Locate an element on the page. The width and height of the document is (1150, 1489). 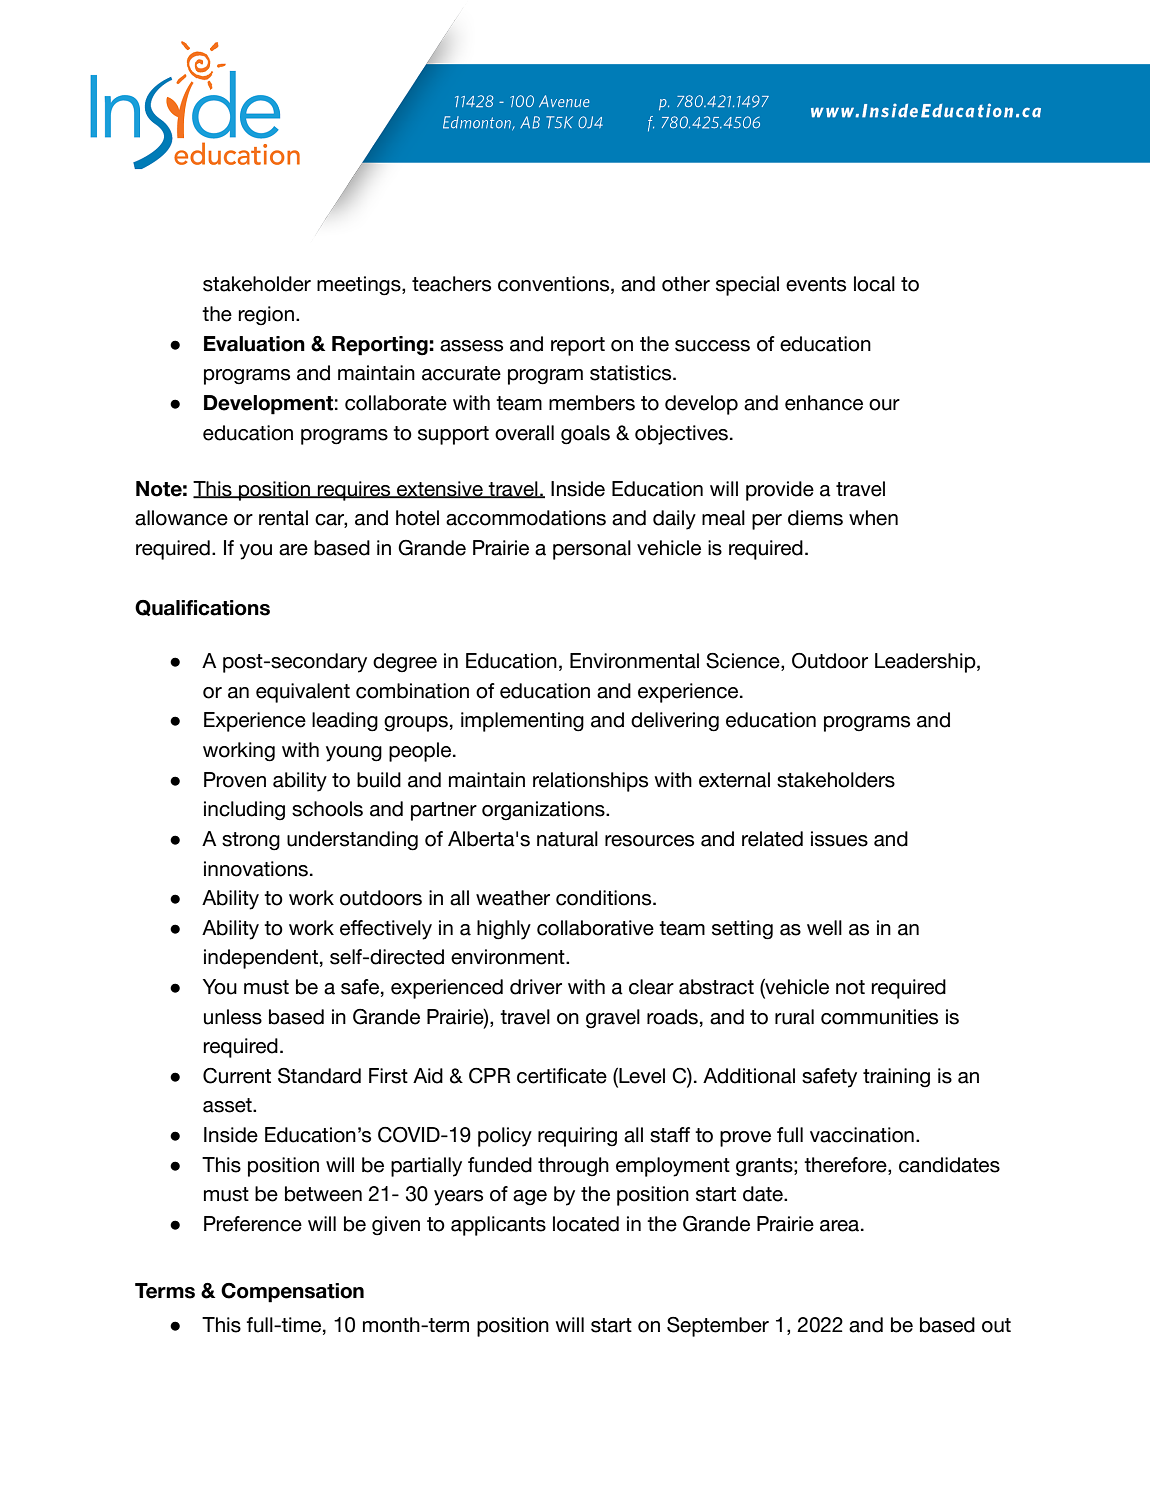
region is located at coordinates (266, 316).
